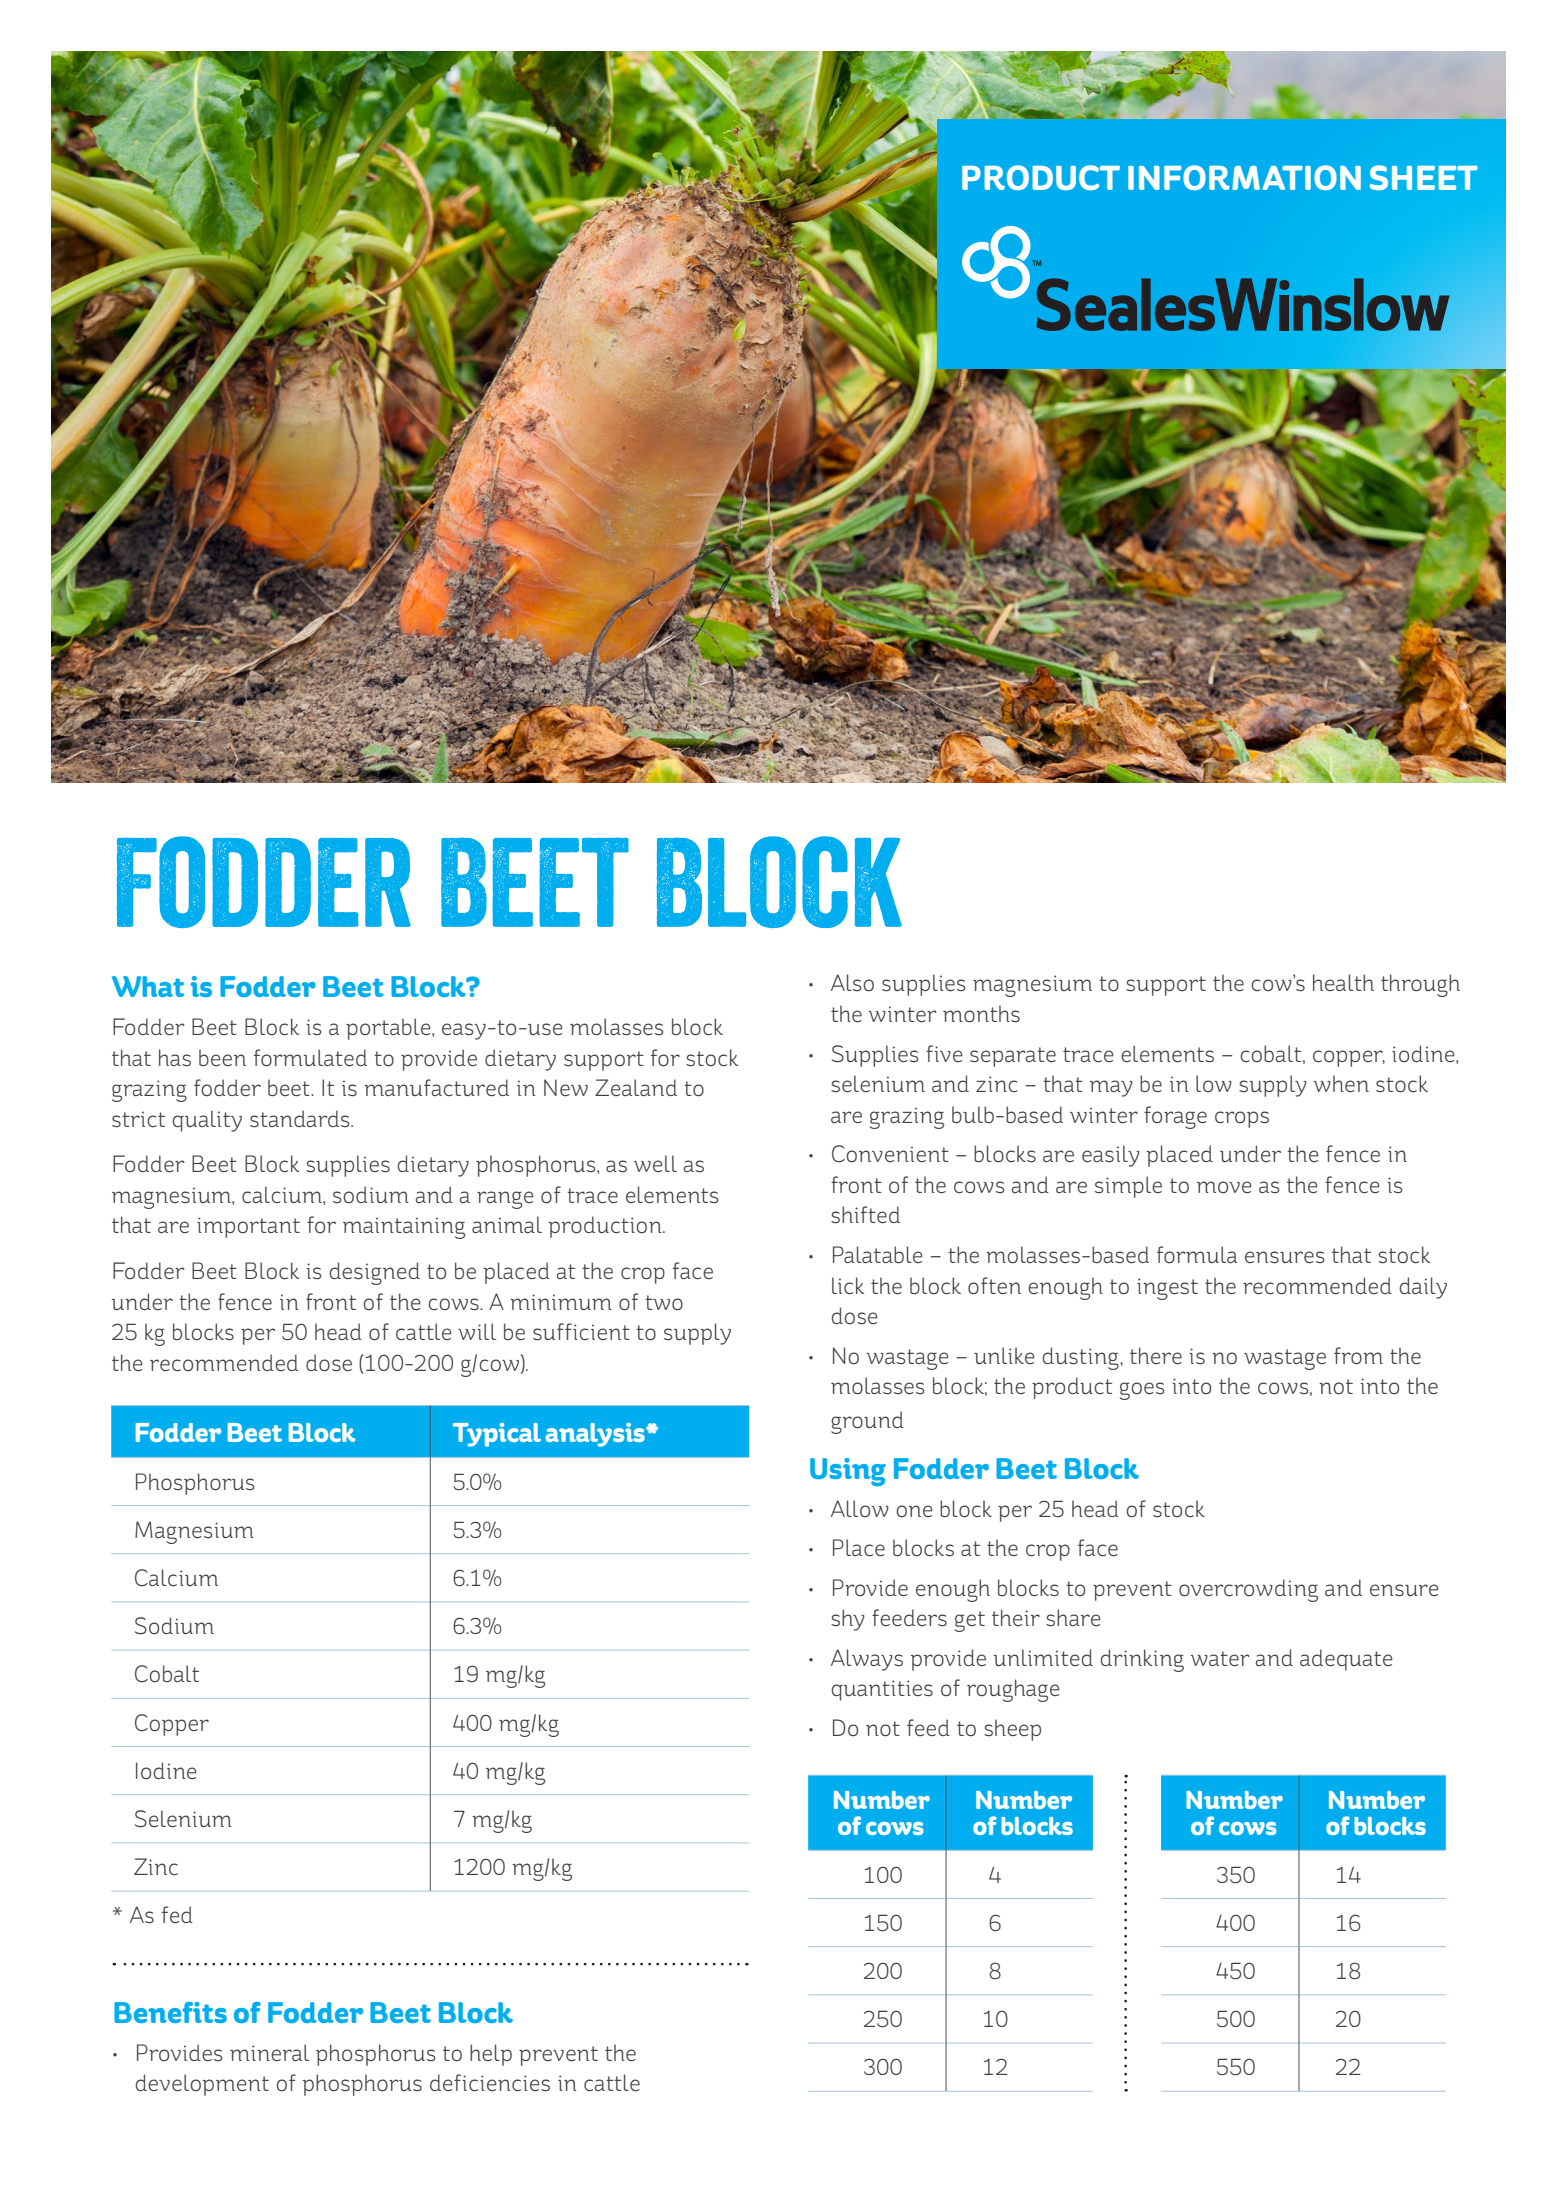 The height and width of the document is (2202, 1557). What do you see at coordinates (867, 1660) in the document?
I see `Always` at bounding box center [867, 1660].
